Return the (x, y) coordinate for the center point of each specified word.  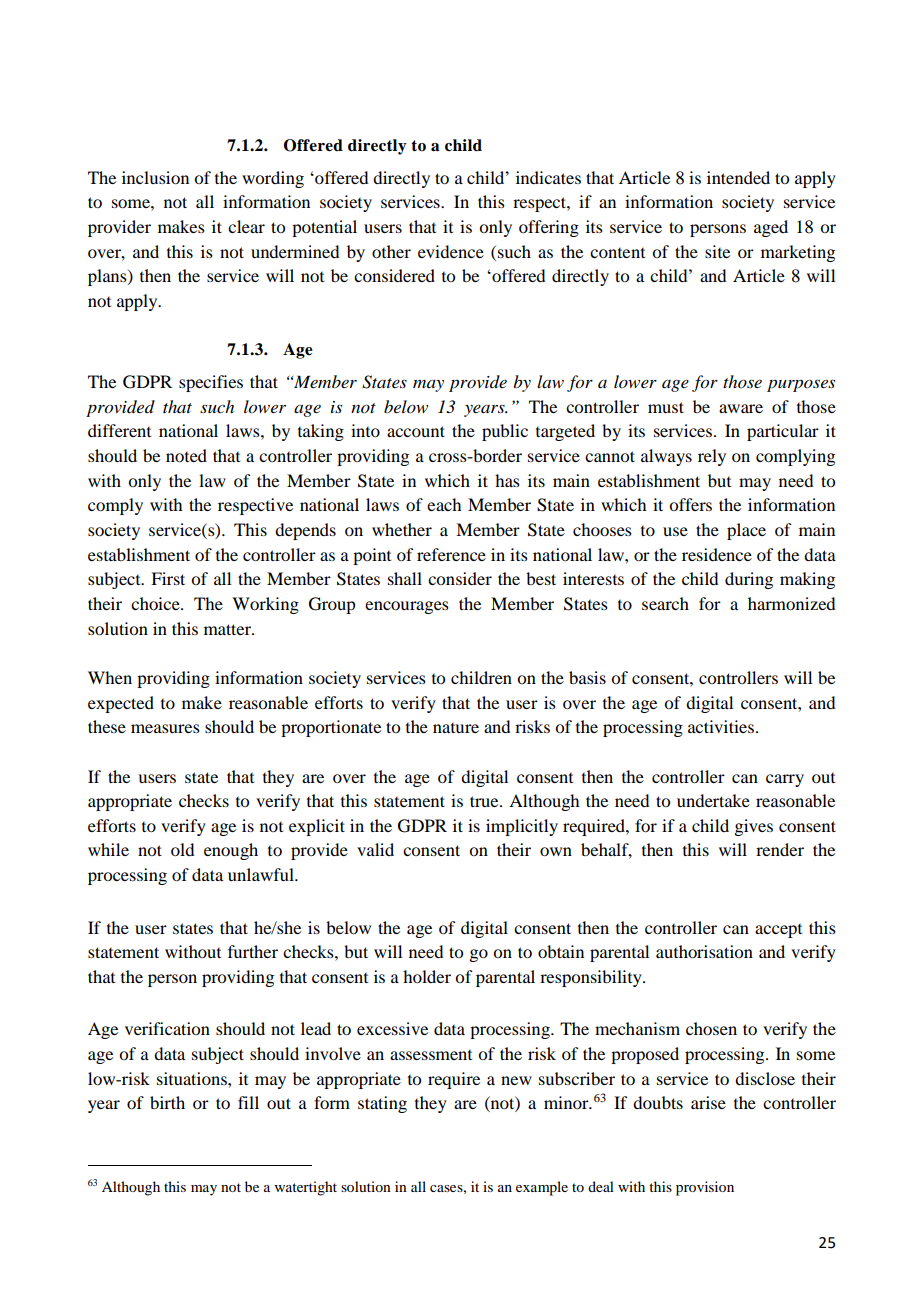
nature (456, 728)
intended (738, 177)
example (542, 1188)
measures (165, 728)
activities (721, 726)
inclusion (155, 177)
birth (167, 1102)
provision (705, 1188)
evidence (451, 251)
